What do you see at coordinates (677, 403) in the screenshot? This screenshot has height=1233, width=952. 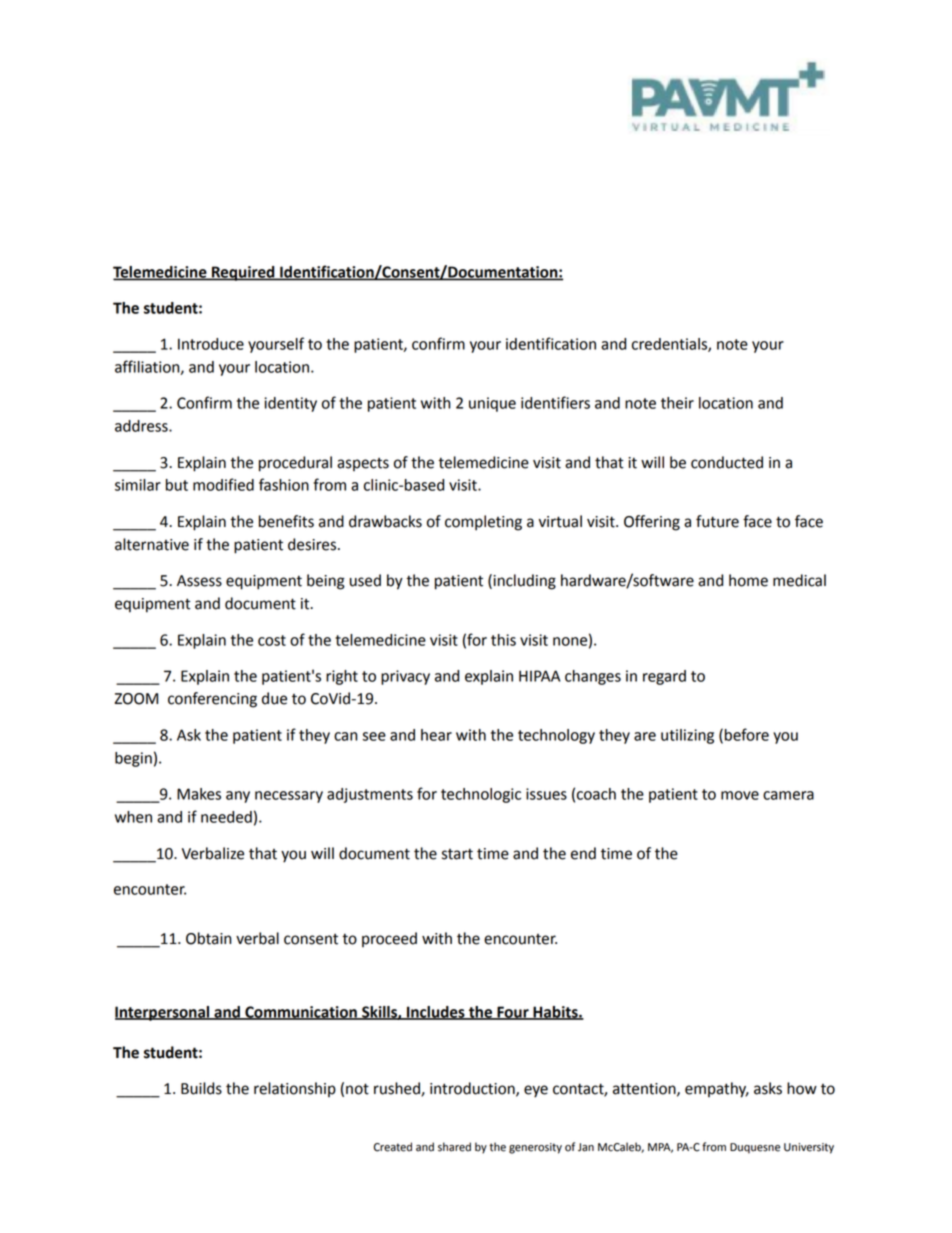 I see `their` at bounding box center [677, 403].
